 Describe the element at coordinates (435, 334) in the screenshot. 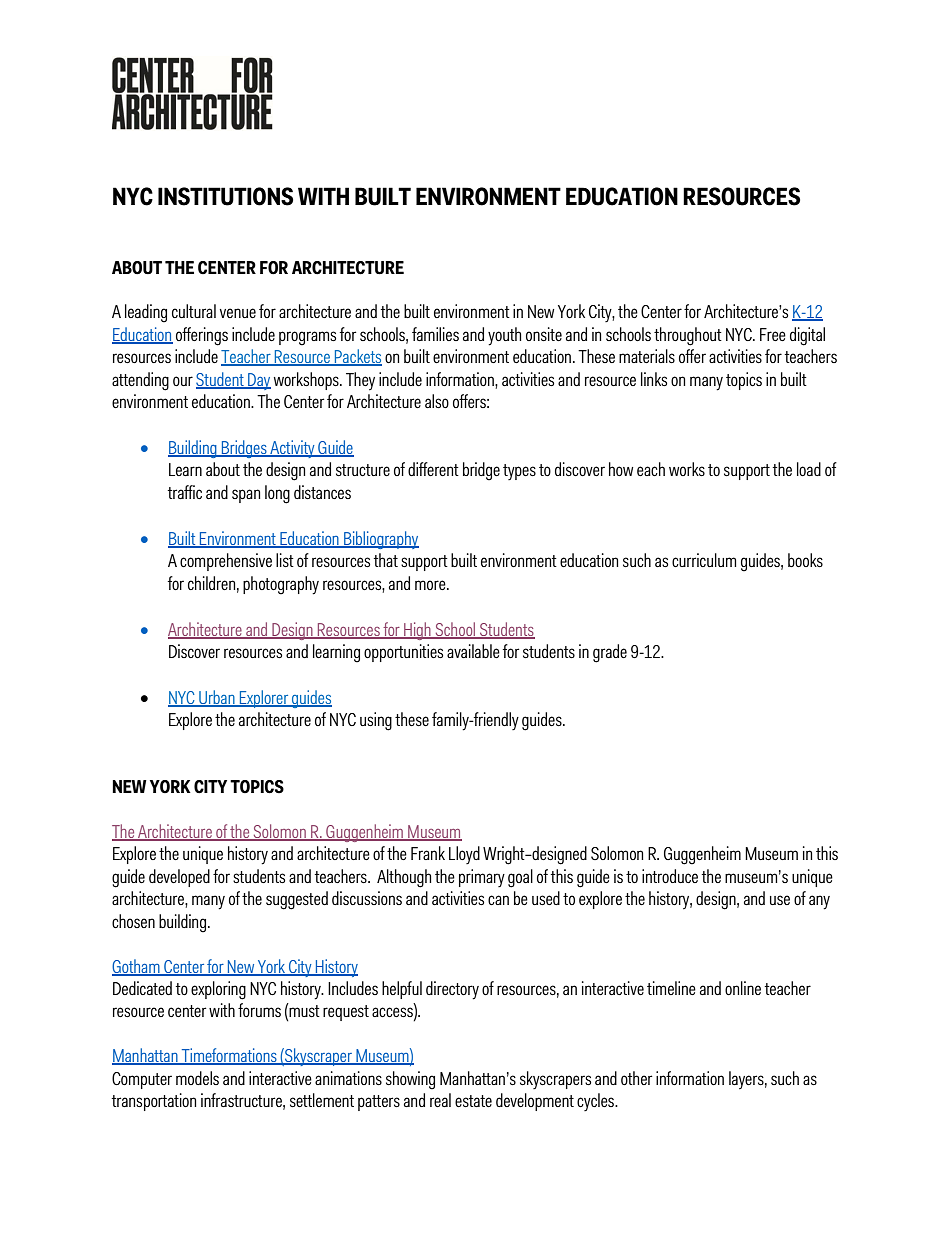

I see `families` at that location.
